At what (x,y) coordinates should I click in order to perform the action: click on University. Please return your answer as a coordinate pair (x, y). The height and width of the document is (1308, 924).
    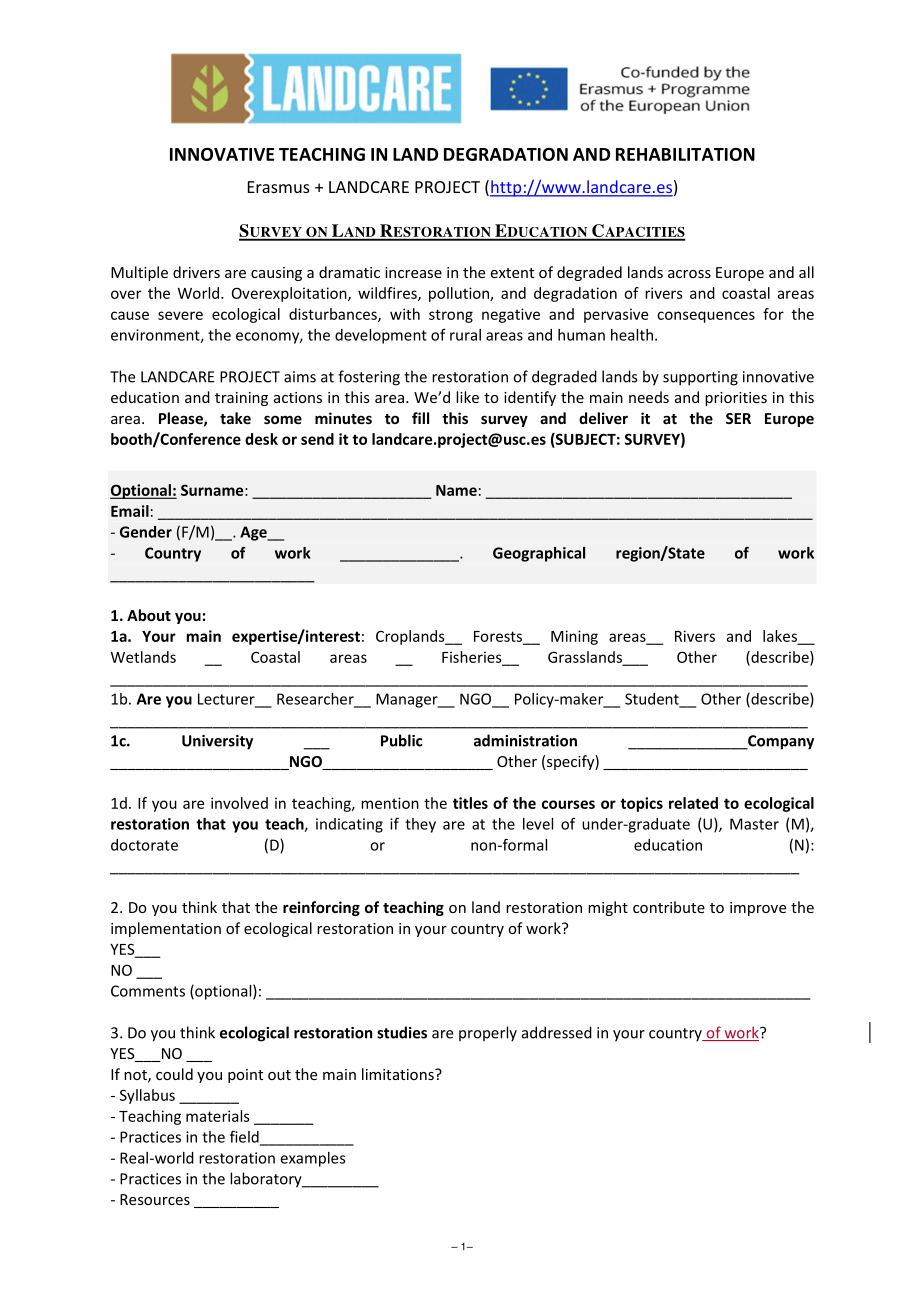
    Looking at the image, I should click on (217, 742).
